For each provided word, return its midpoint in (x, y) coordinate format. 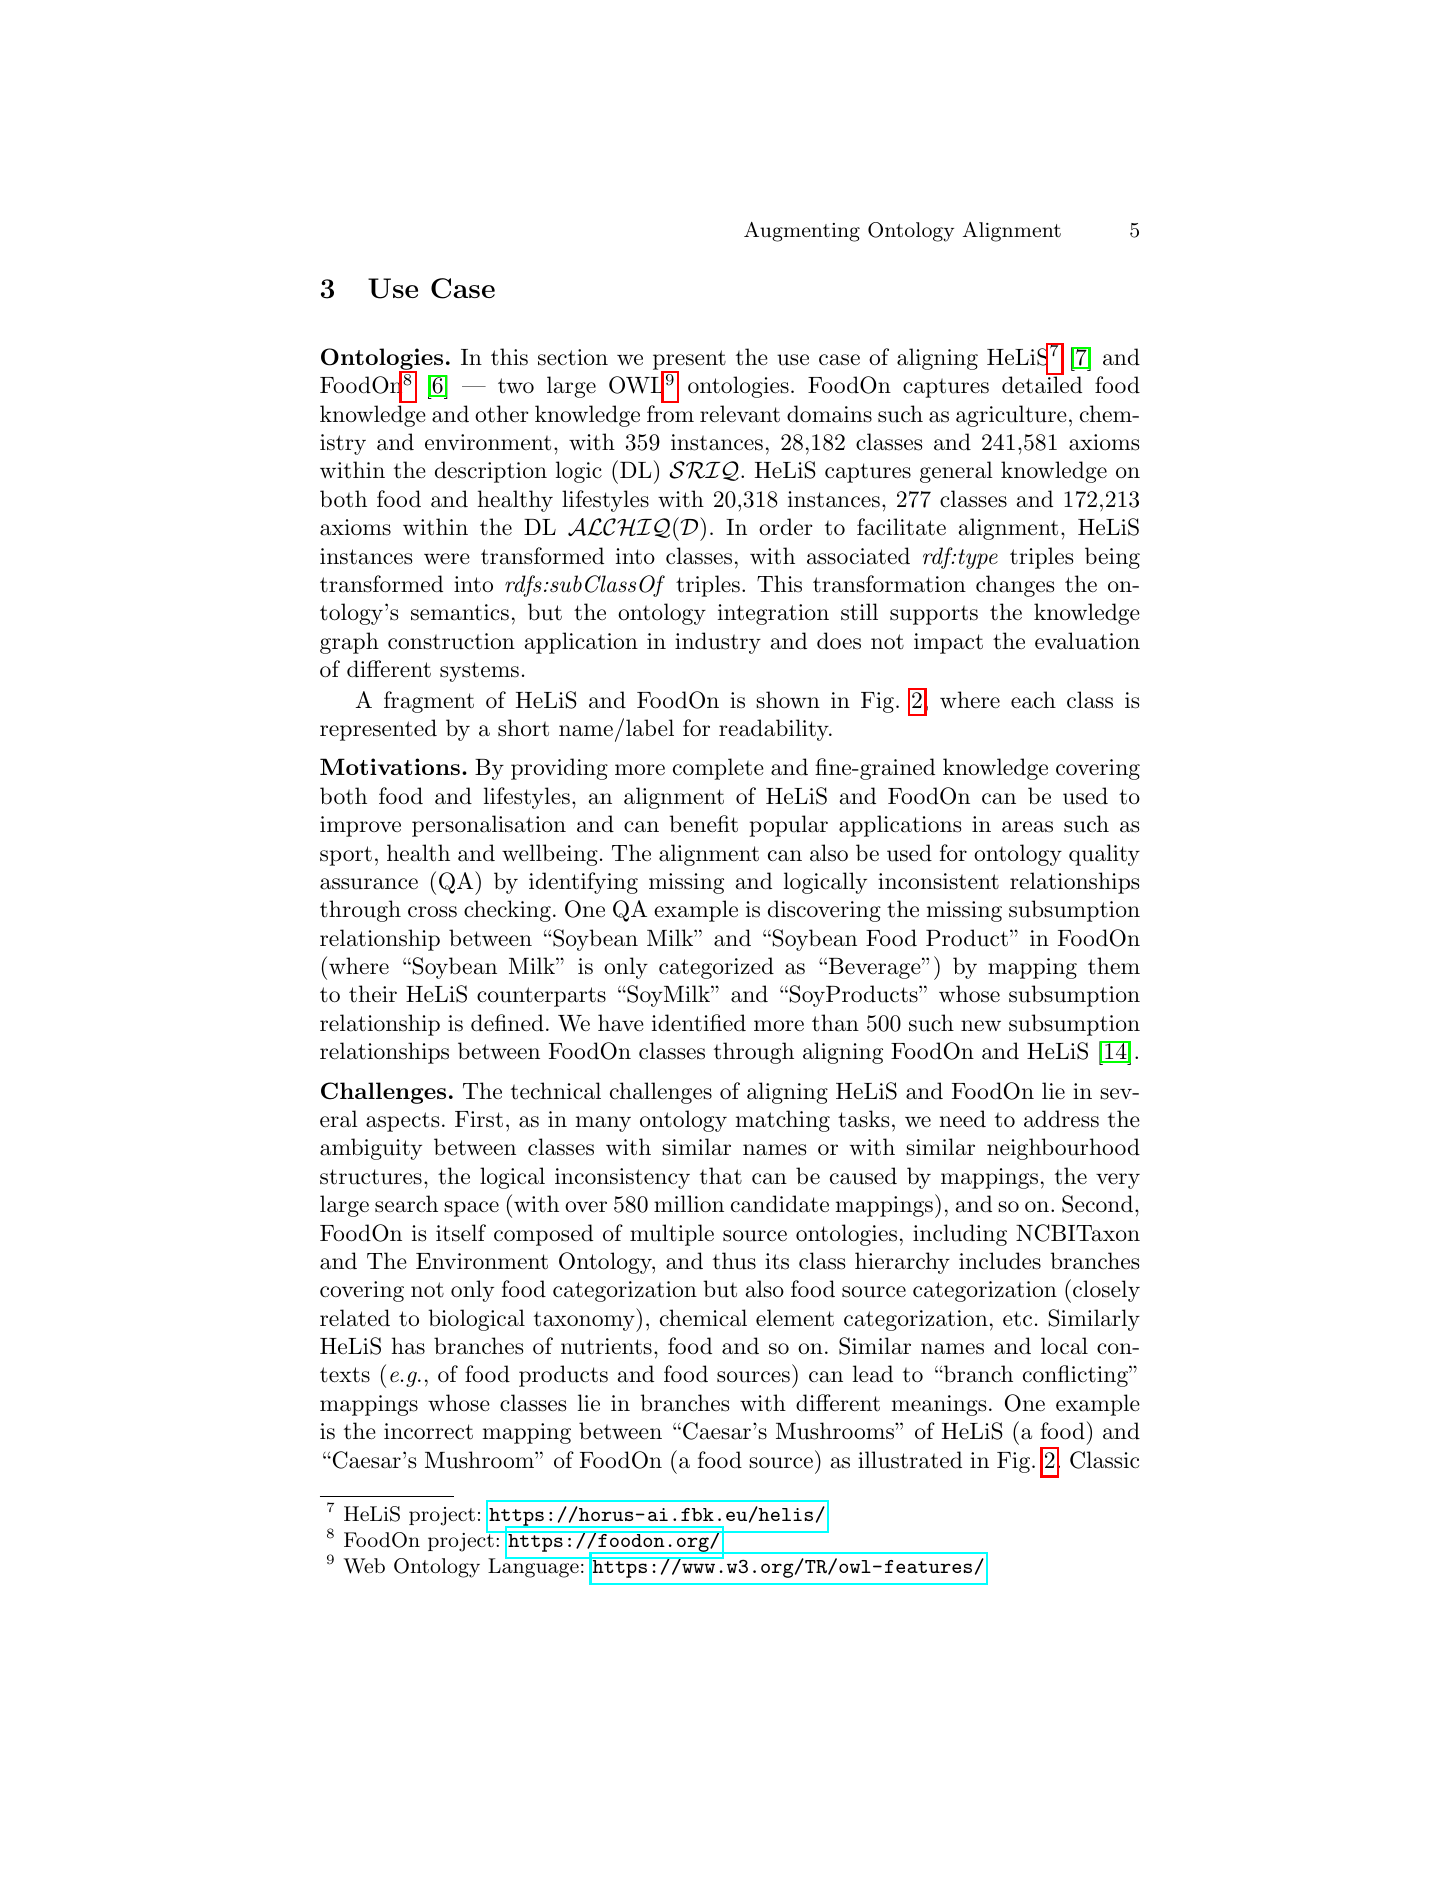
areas (1027, 827)
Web (364, 1566)
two (516, 386)
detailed (1042, 385)
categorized (716, 968)
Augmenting (802, 232)
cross (432, 912)
